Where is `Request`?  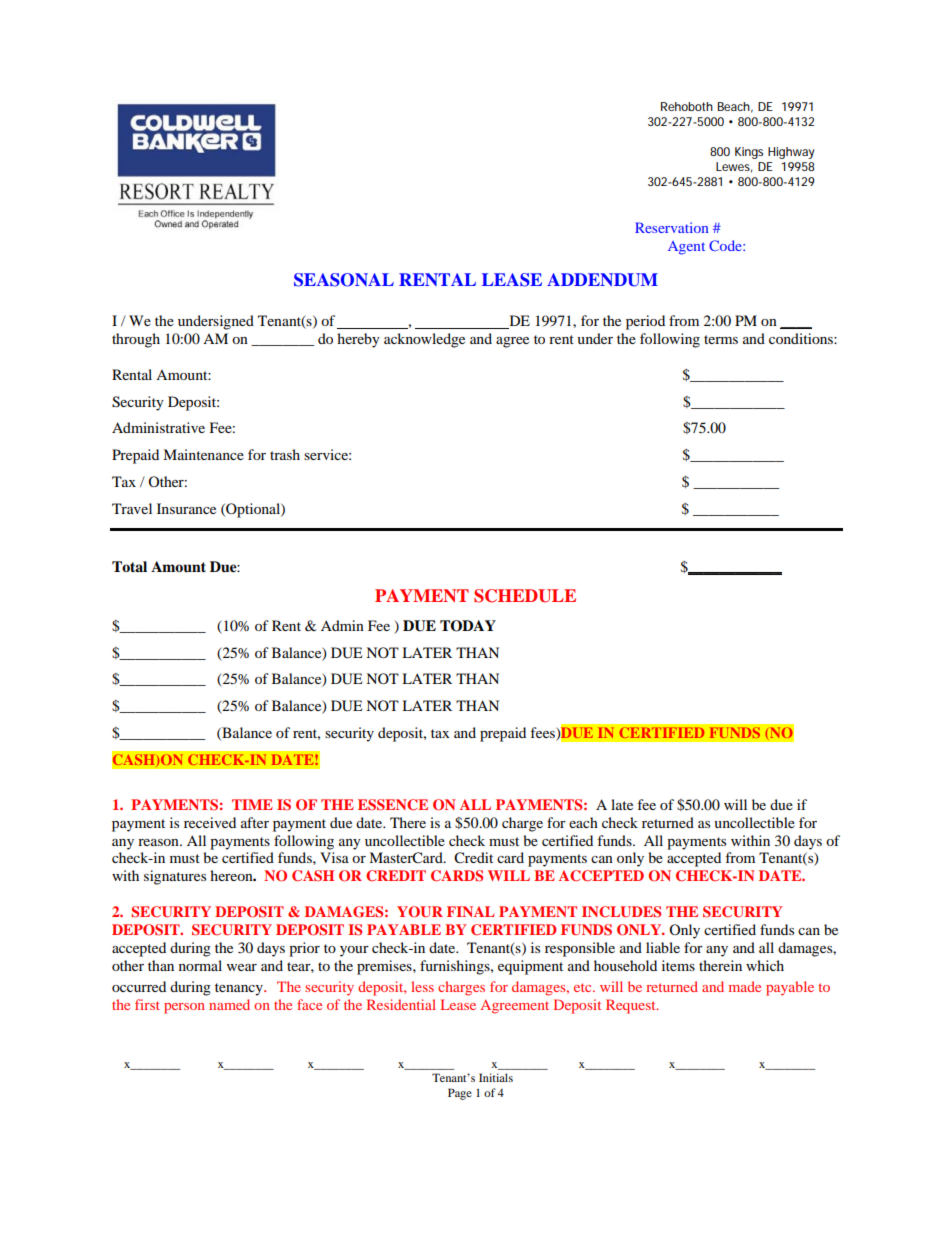
Request is located at coordinates (632, 1006).
